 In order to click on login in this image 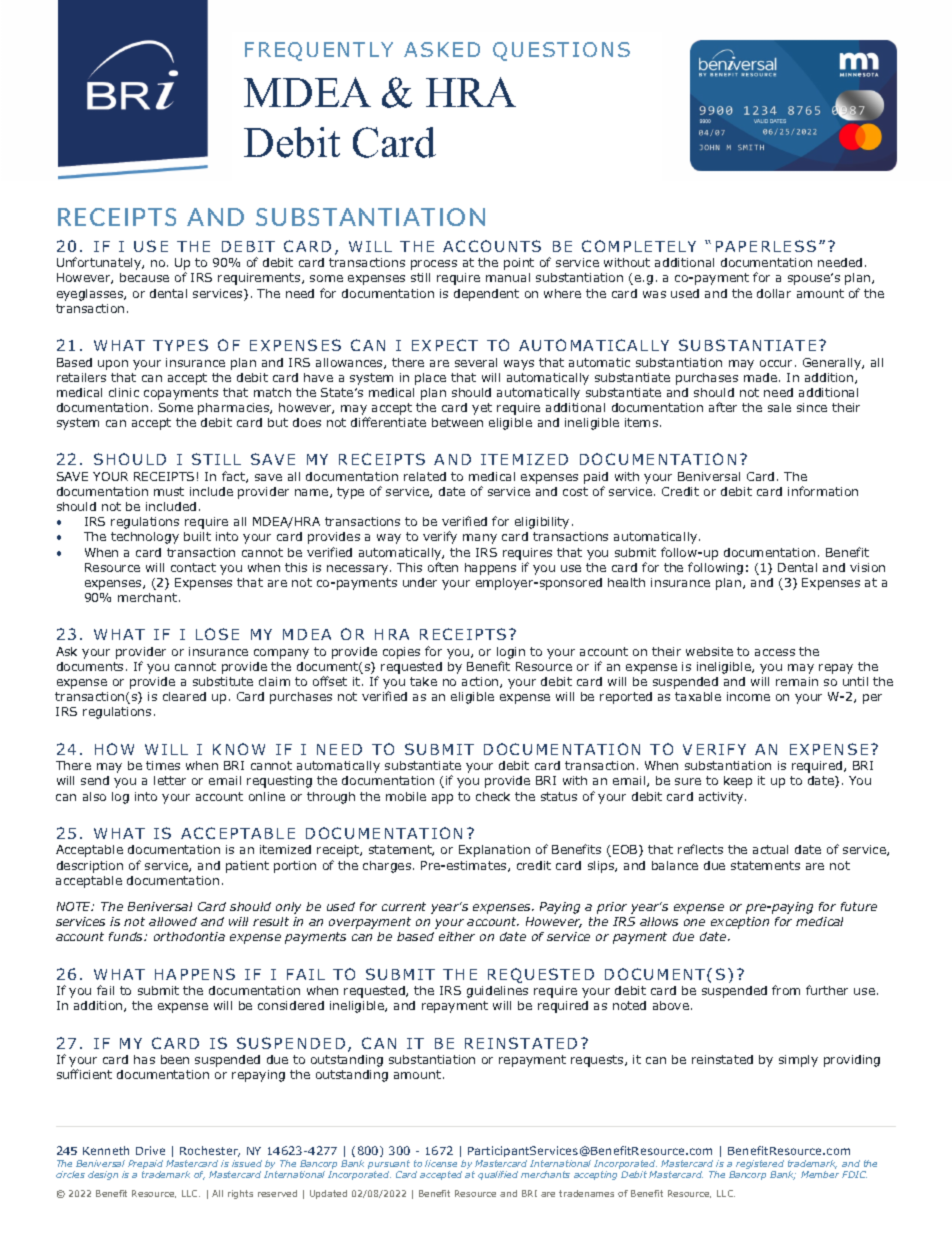, I will do `click(511, 653)`.
